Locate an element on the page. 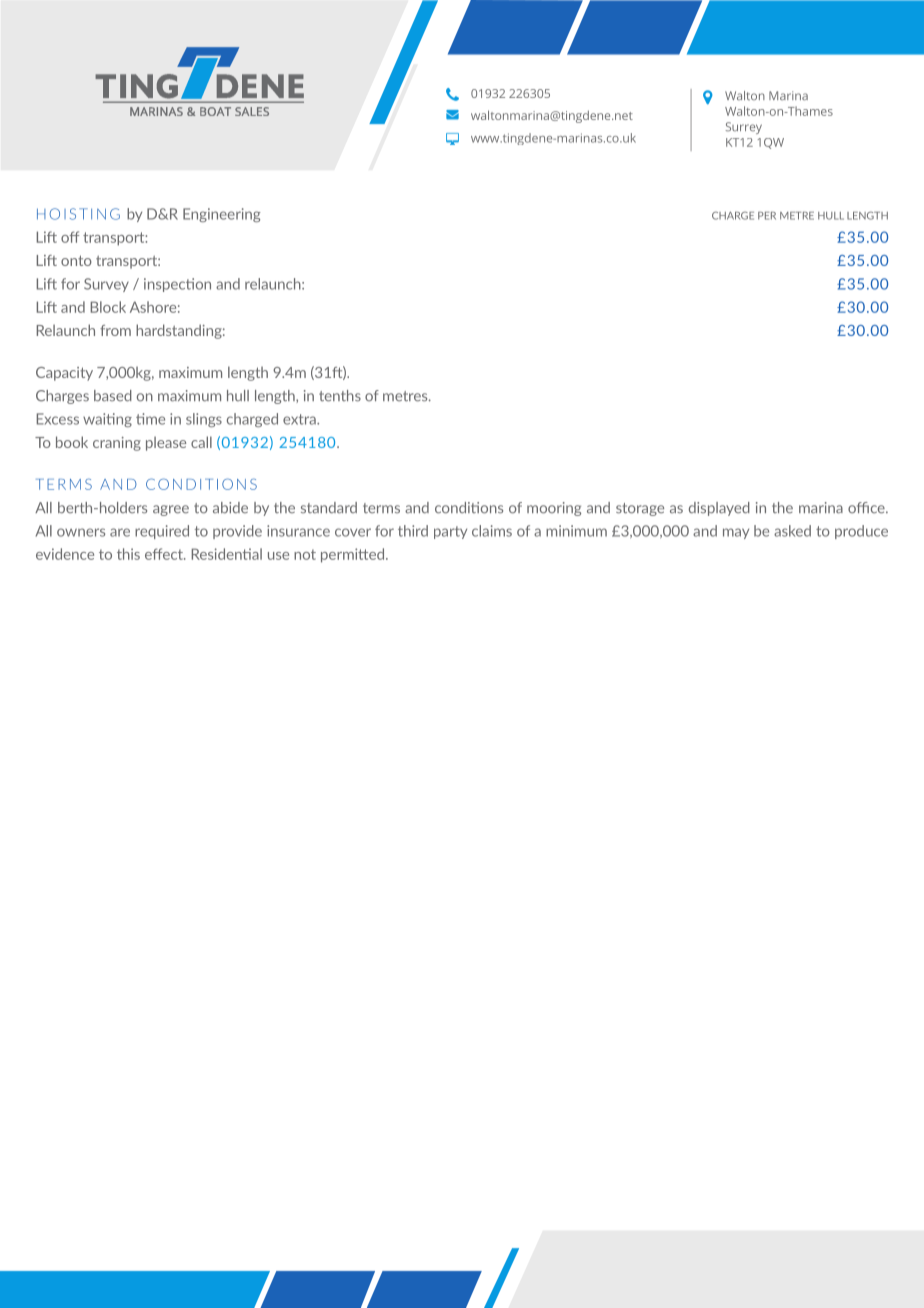 This page has width=924, height=1308. effect is located at coordinates (165, 554).
